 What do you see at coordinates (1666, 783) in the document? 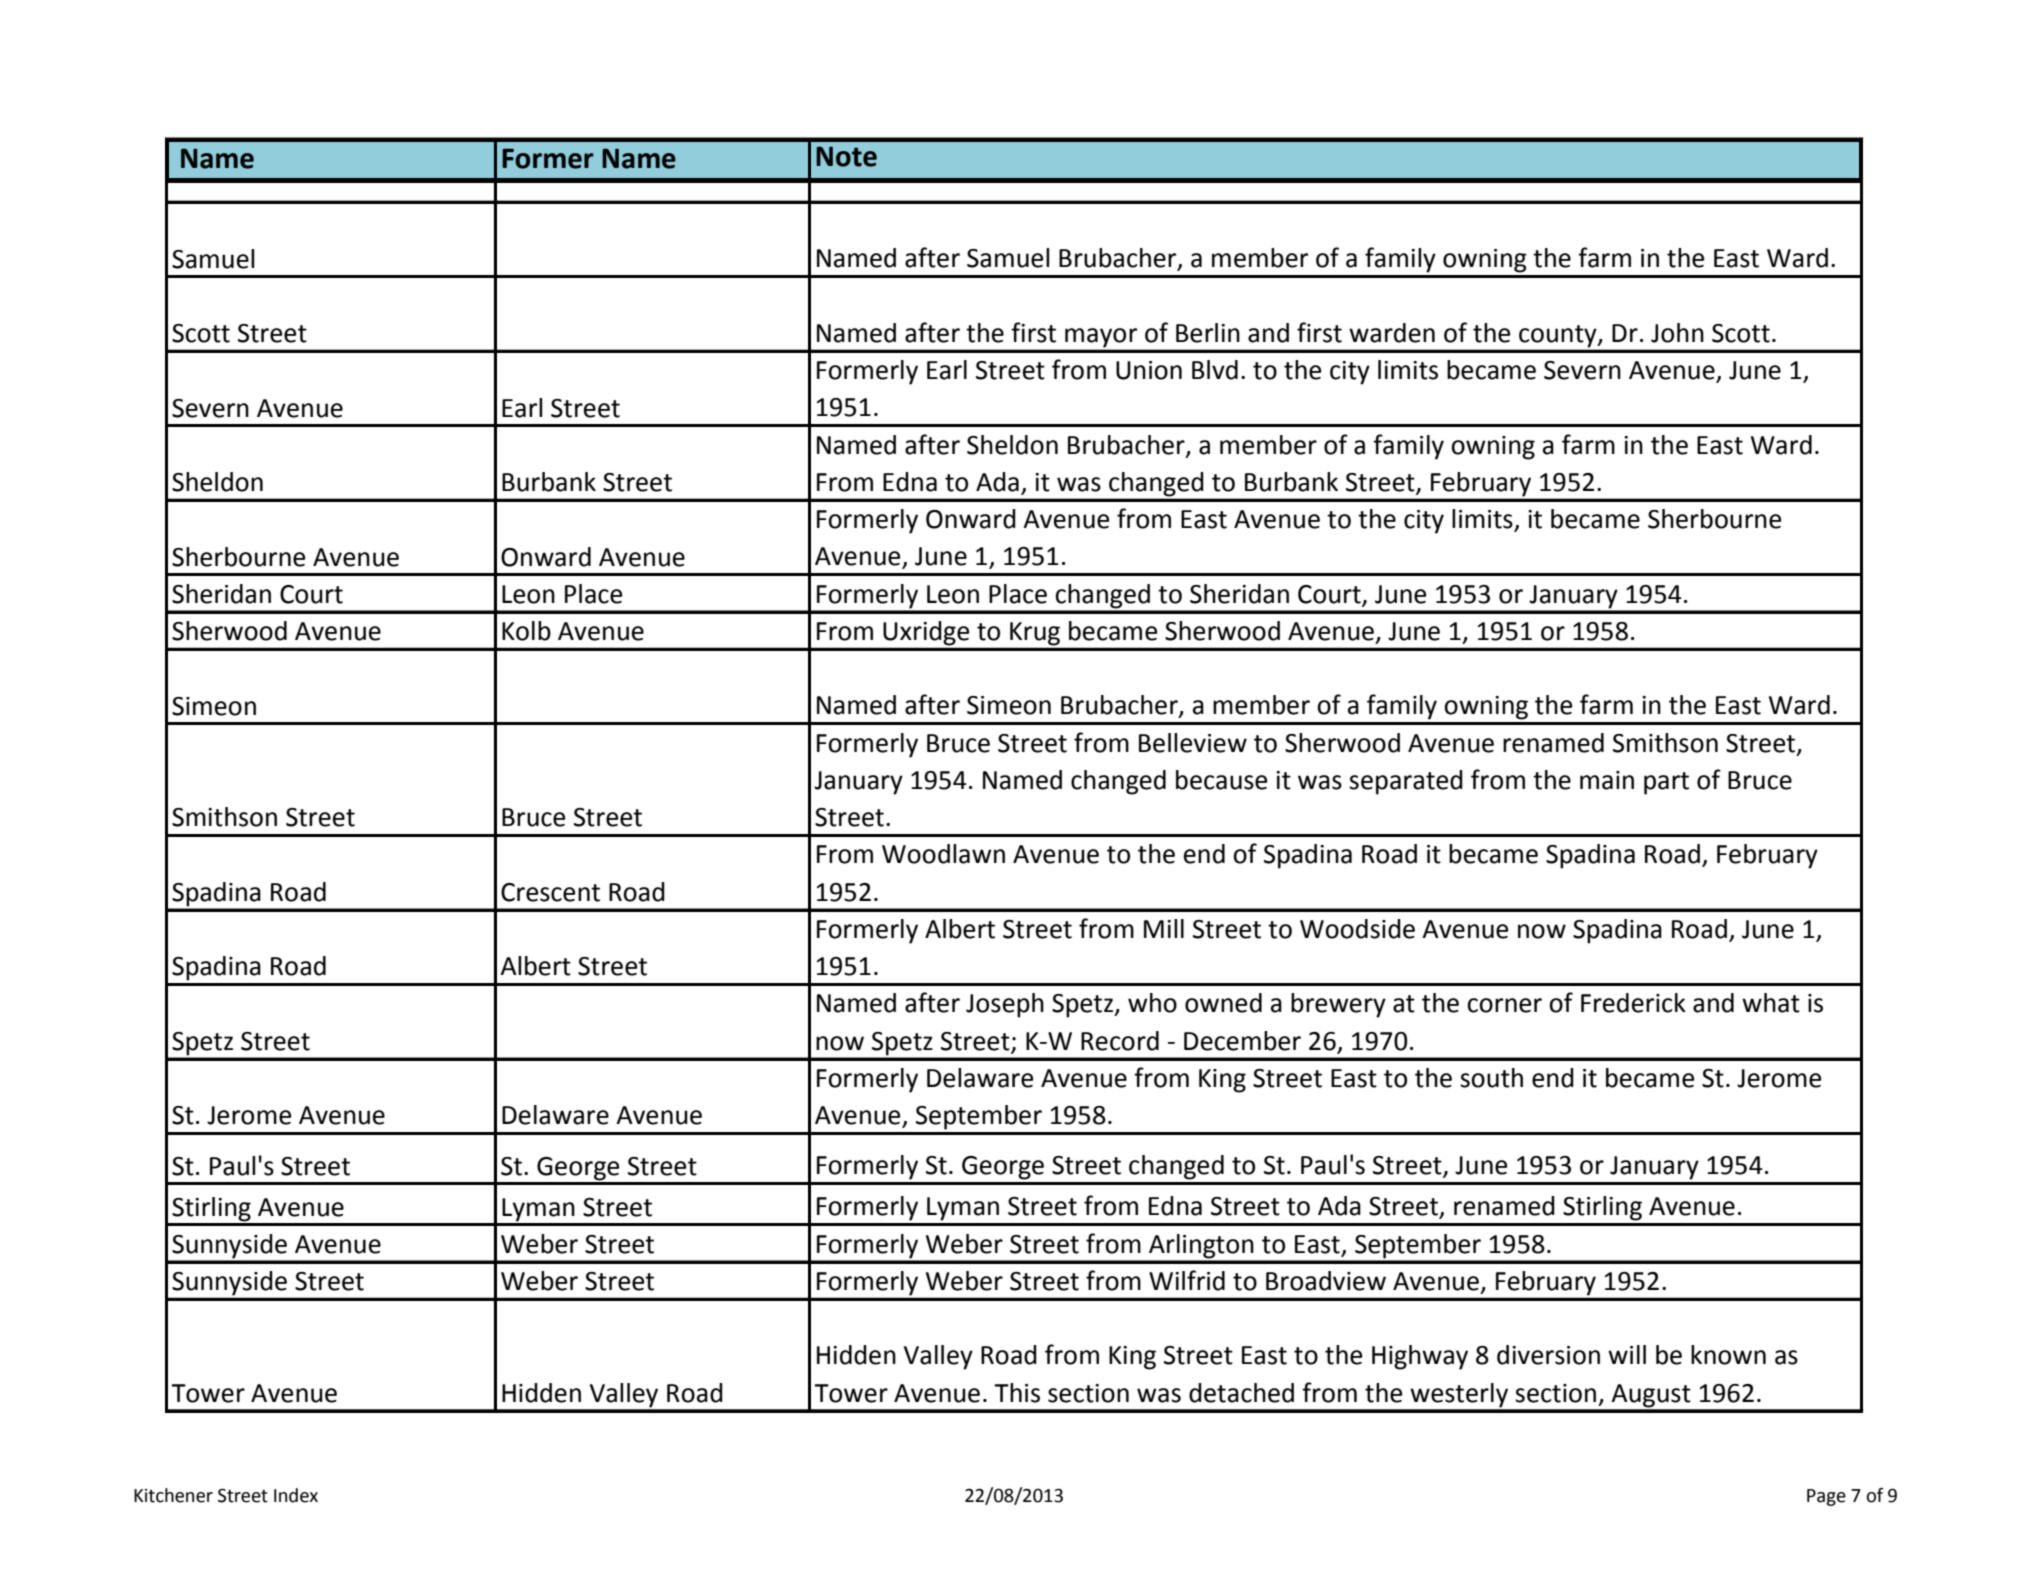
I see `part` at bounding box center [1666, 783].
